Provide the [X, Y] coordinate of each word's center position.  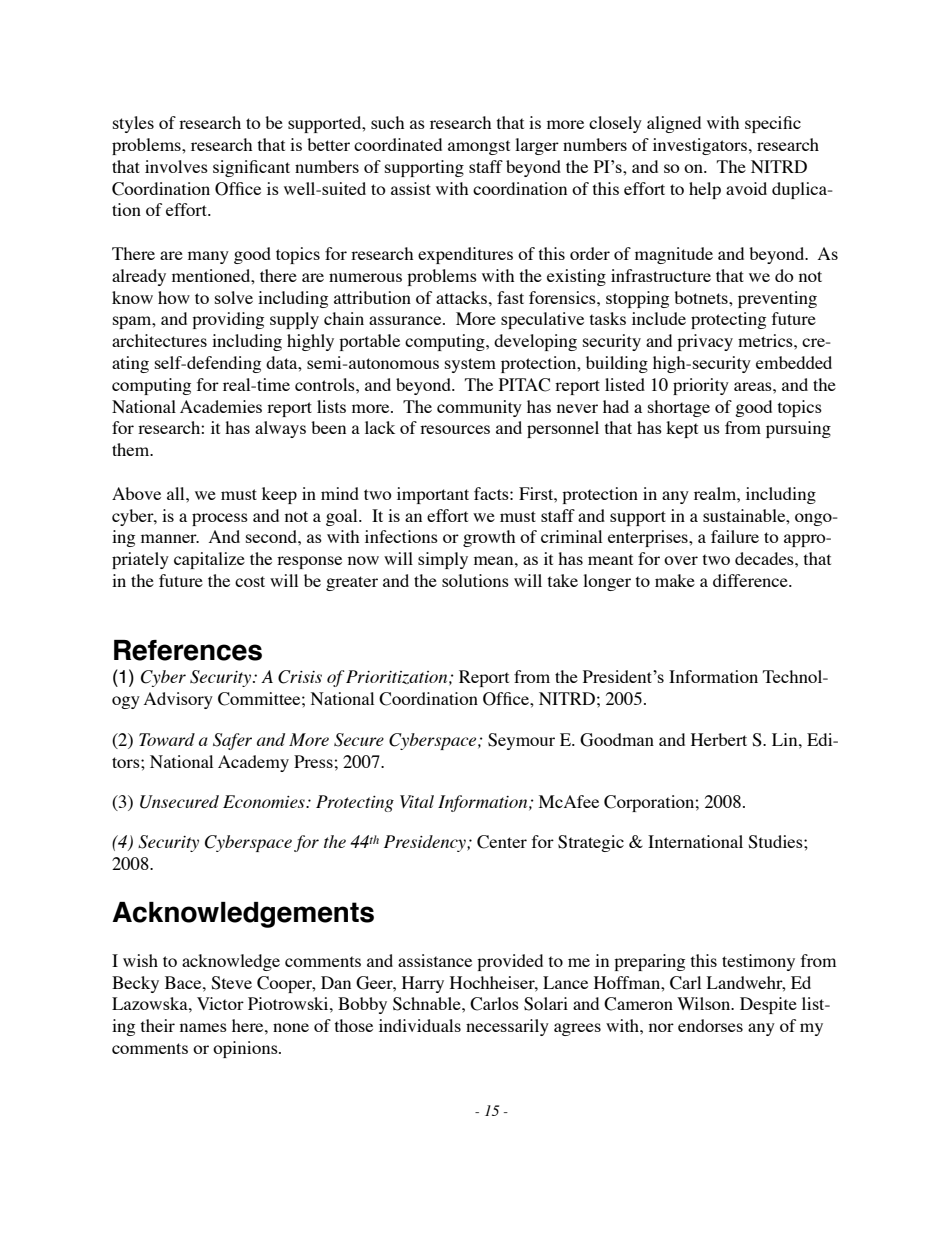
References [188, 650]
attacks [463, 297]
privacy [705, 342]
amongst [479, 147]
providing [228, 320]
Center [502, 842]
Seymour [521, 741]
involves [176, 166]
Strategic [591, 843]
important [433, 495]
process [220, 519]
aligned [674, 124]
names [203, 1027]
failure [735, 536]
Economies [265, 801]
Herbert [719, 739]
